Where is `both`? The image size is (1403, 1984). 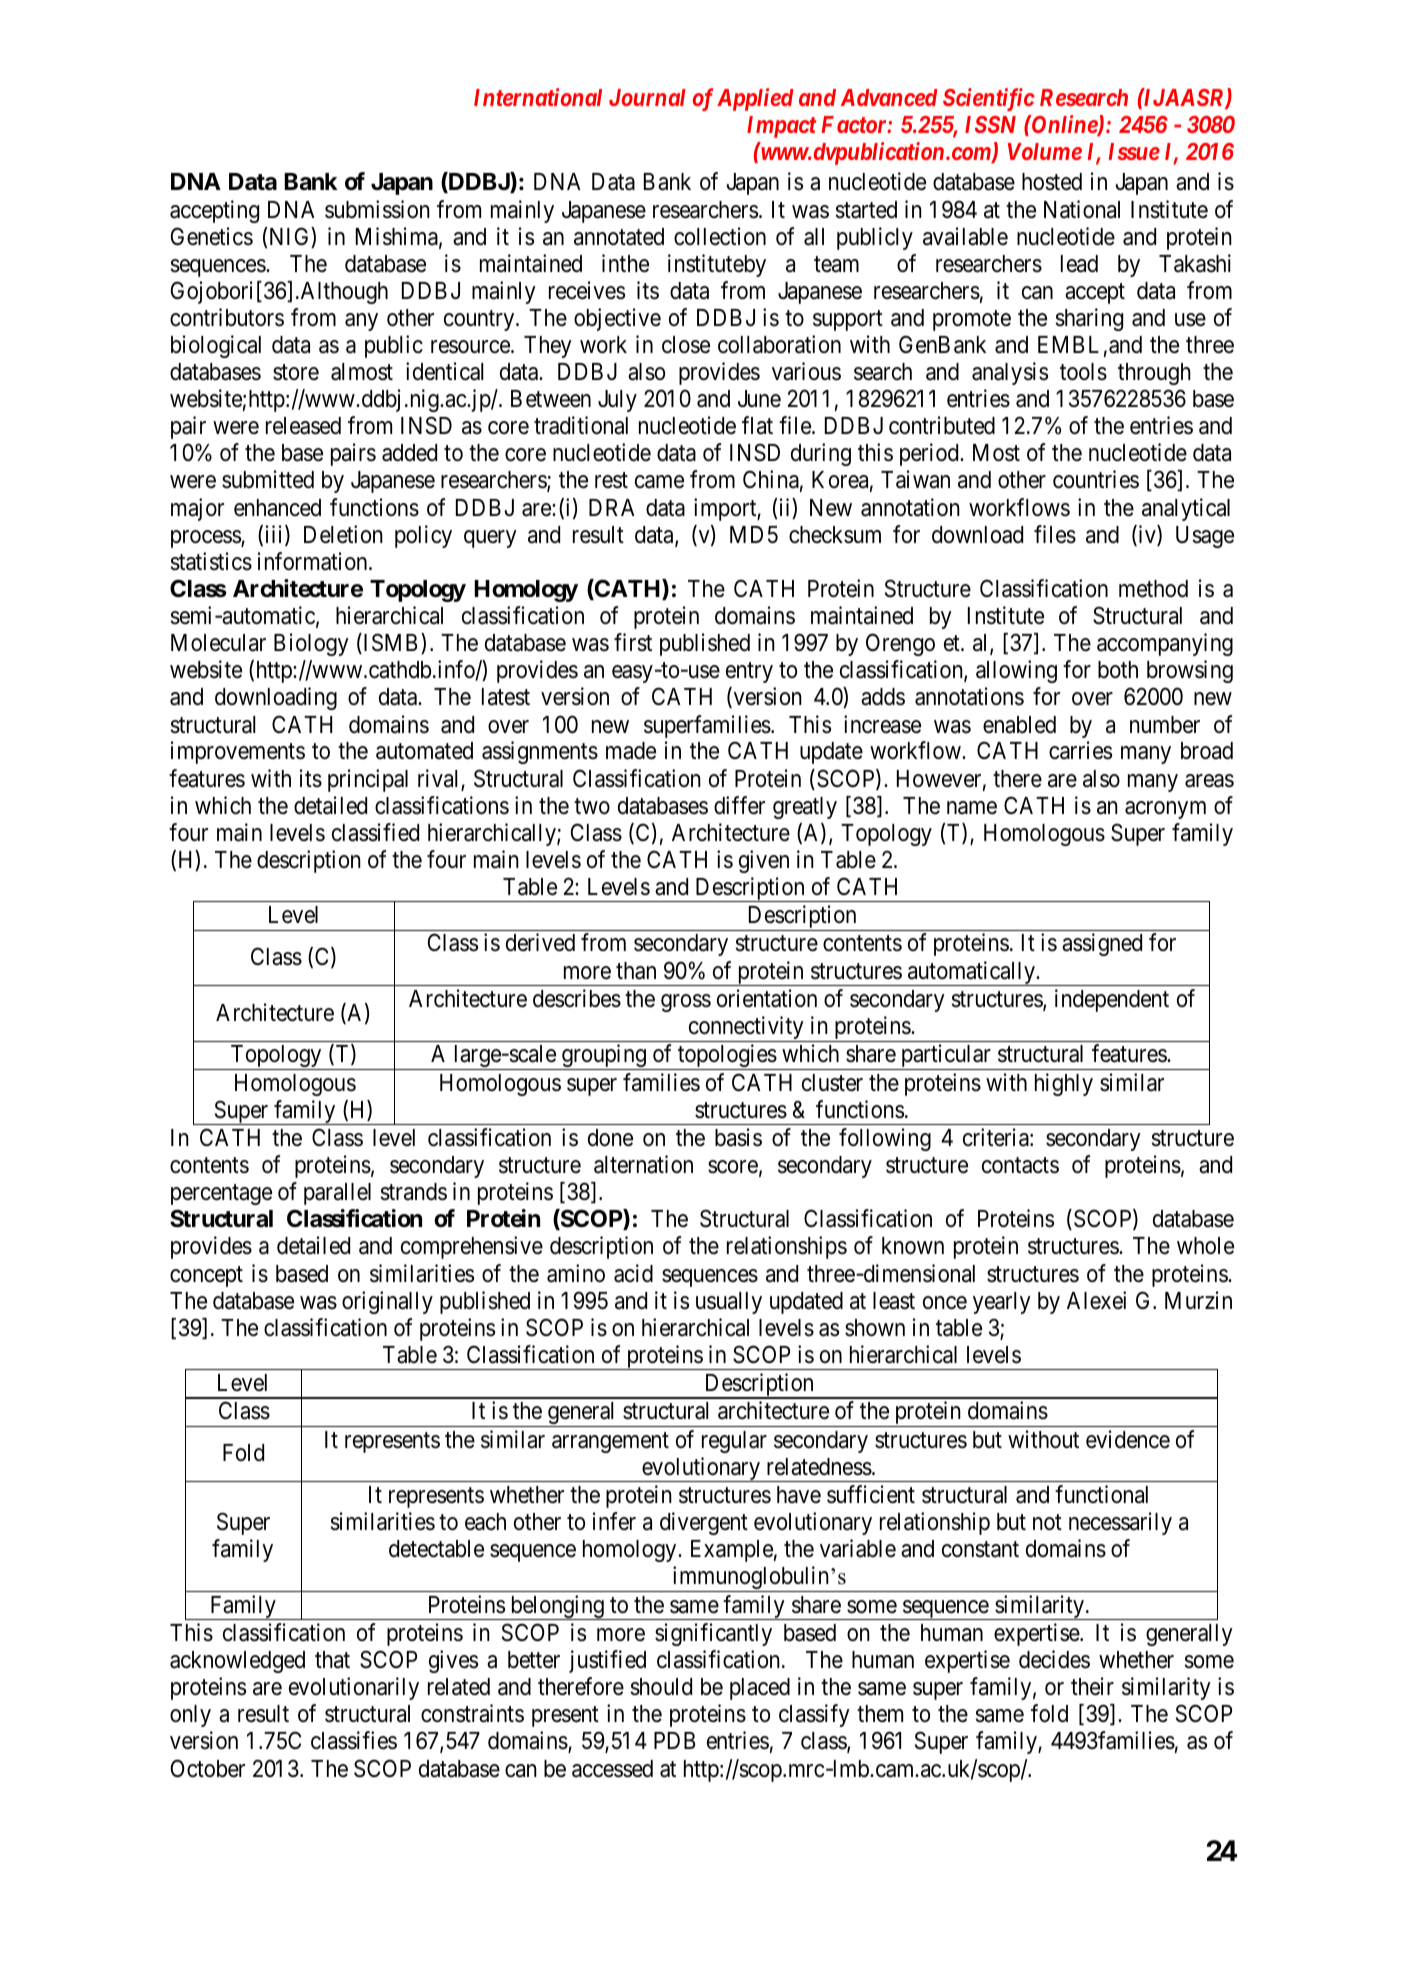 both is located at coordinates (1118, 670).
